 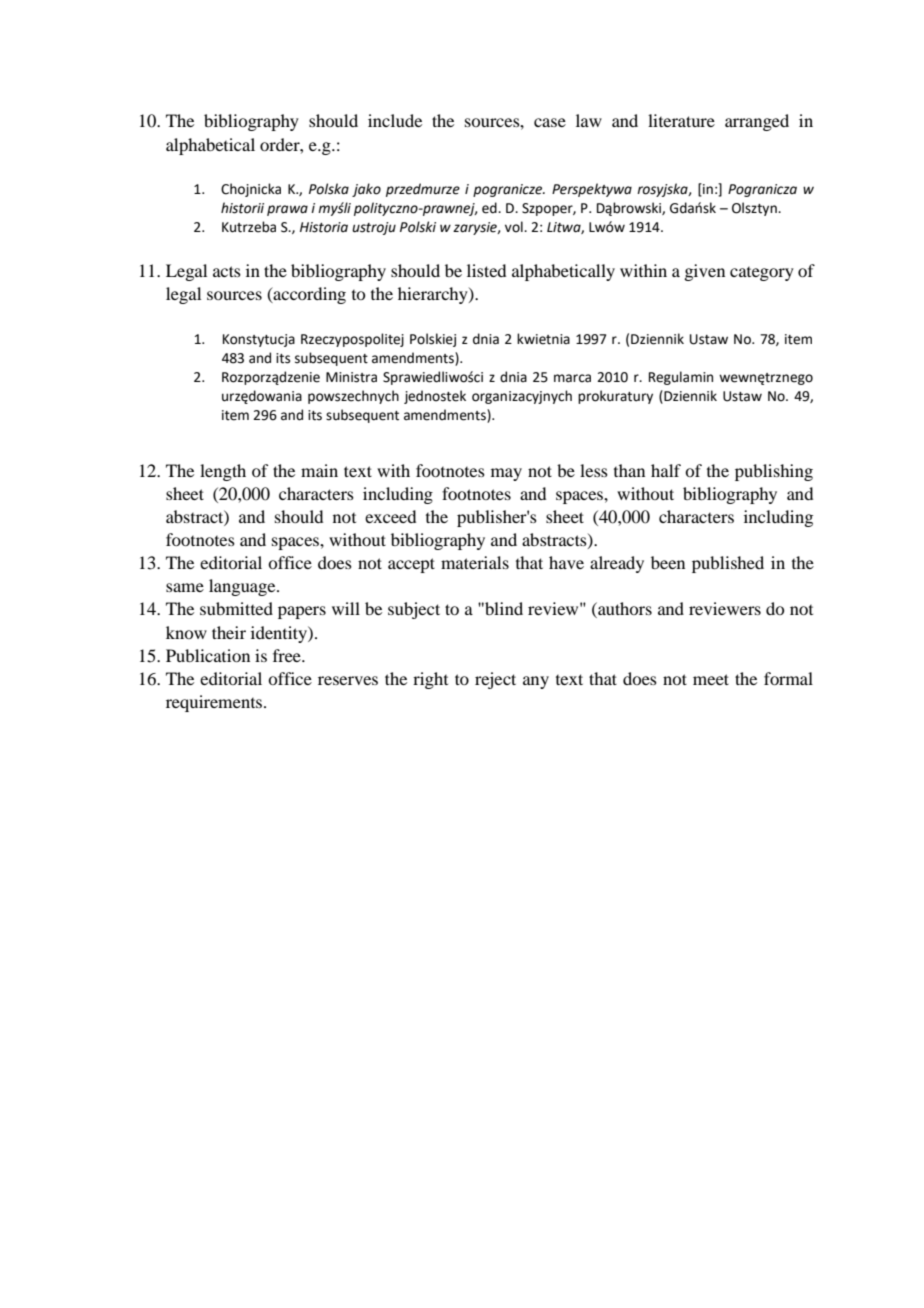 I want to click on may, so click(x=506, y=474).
